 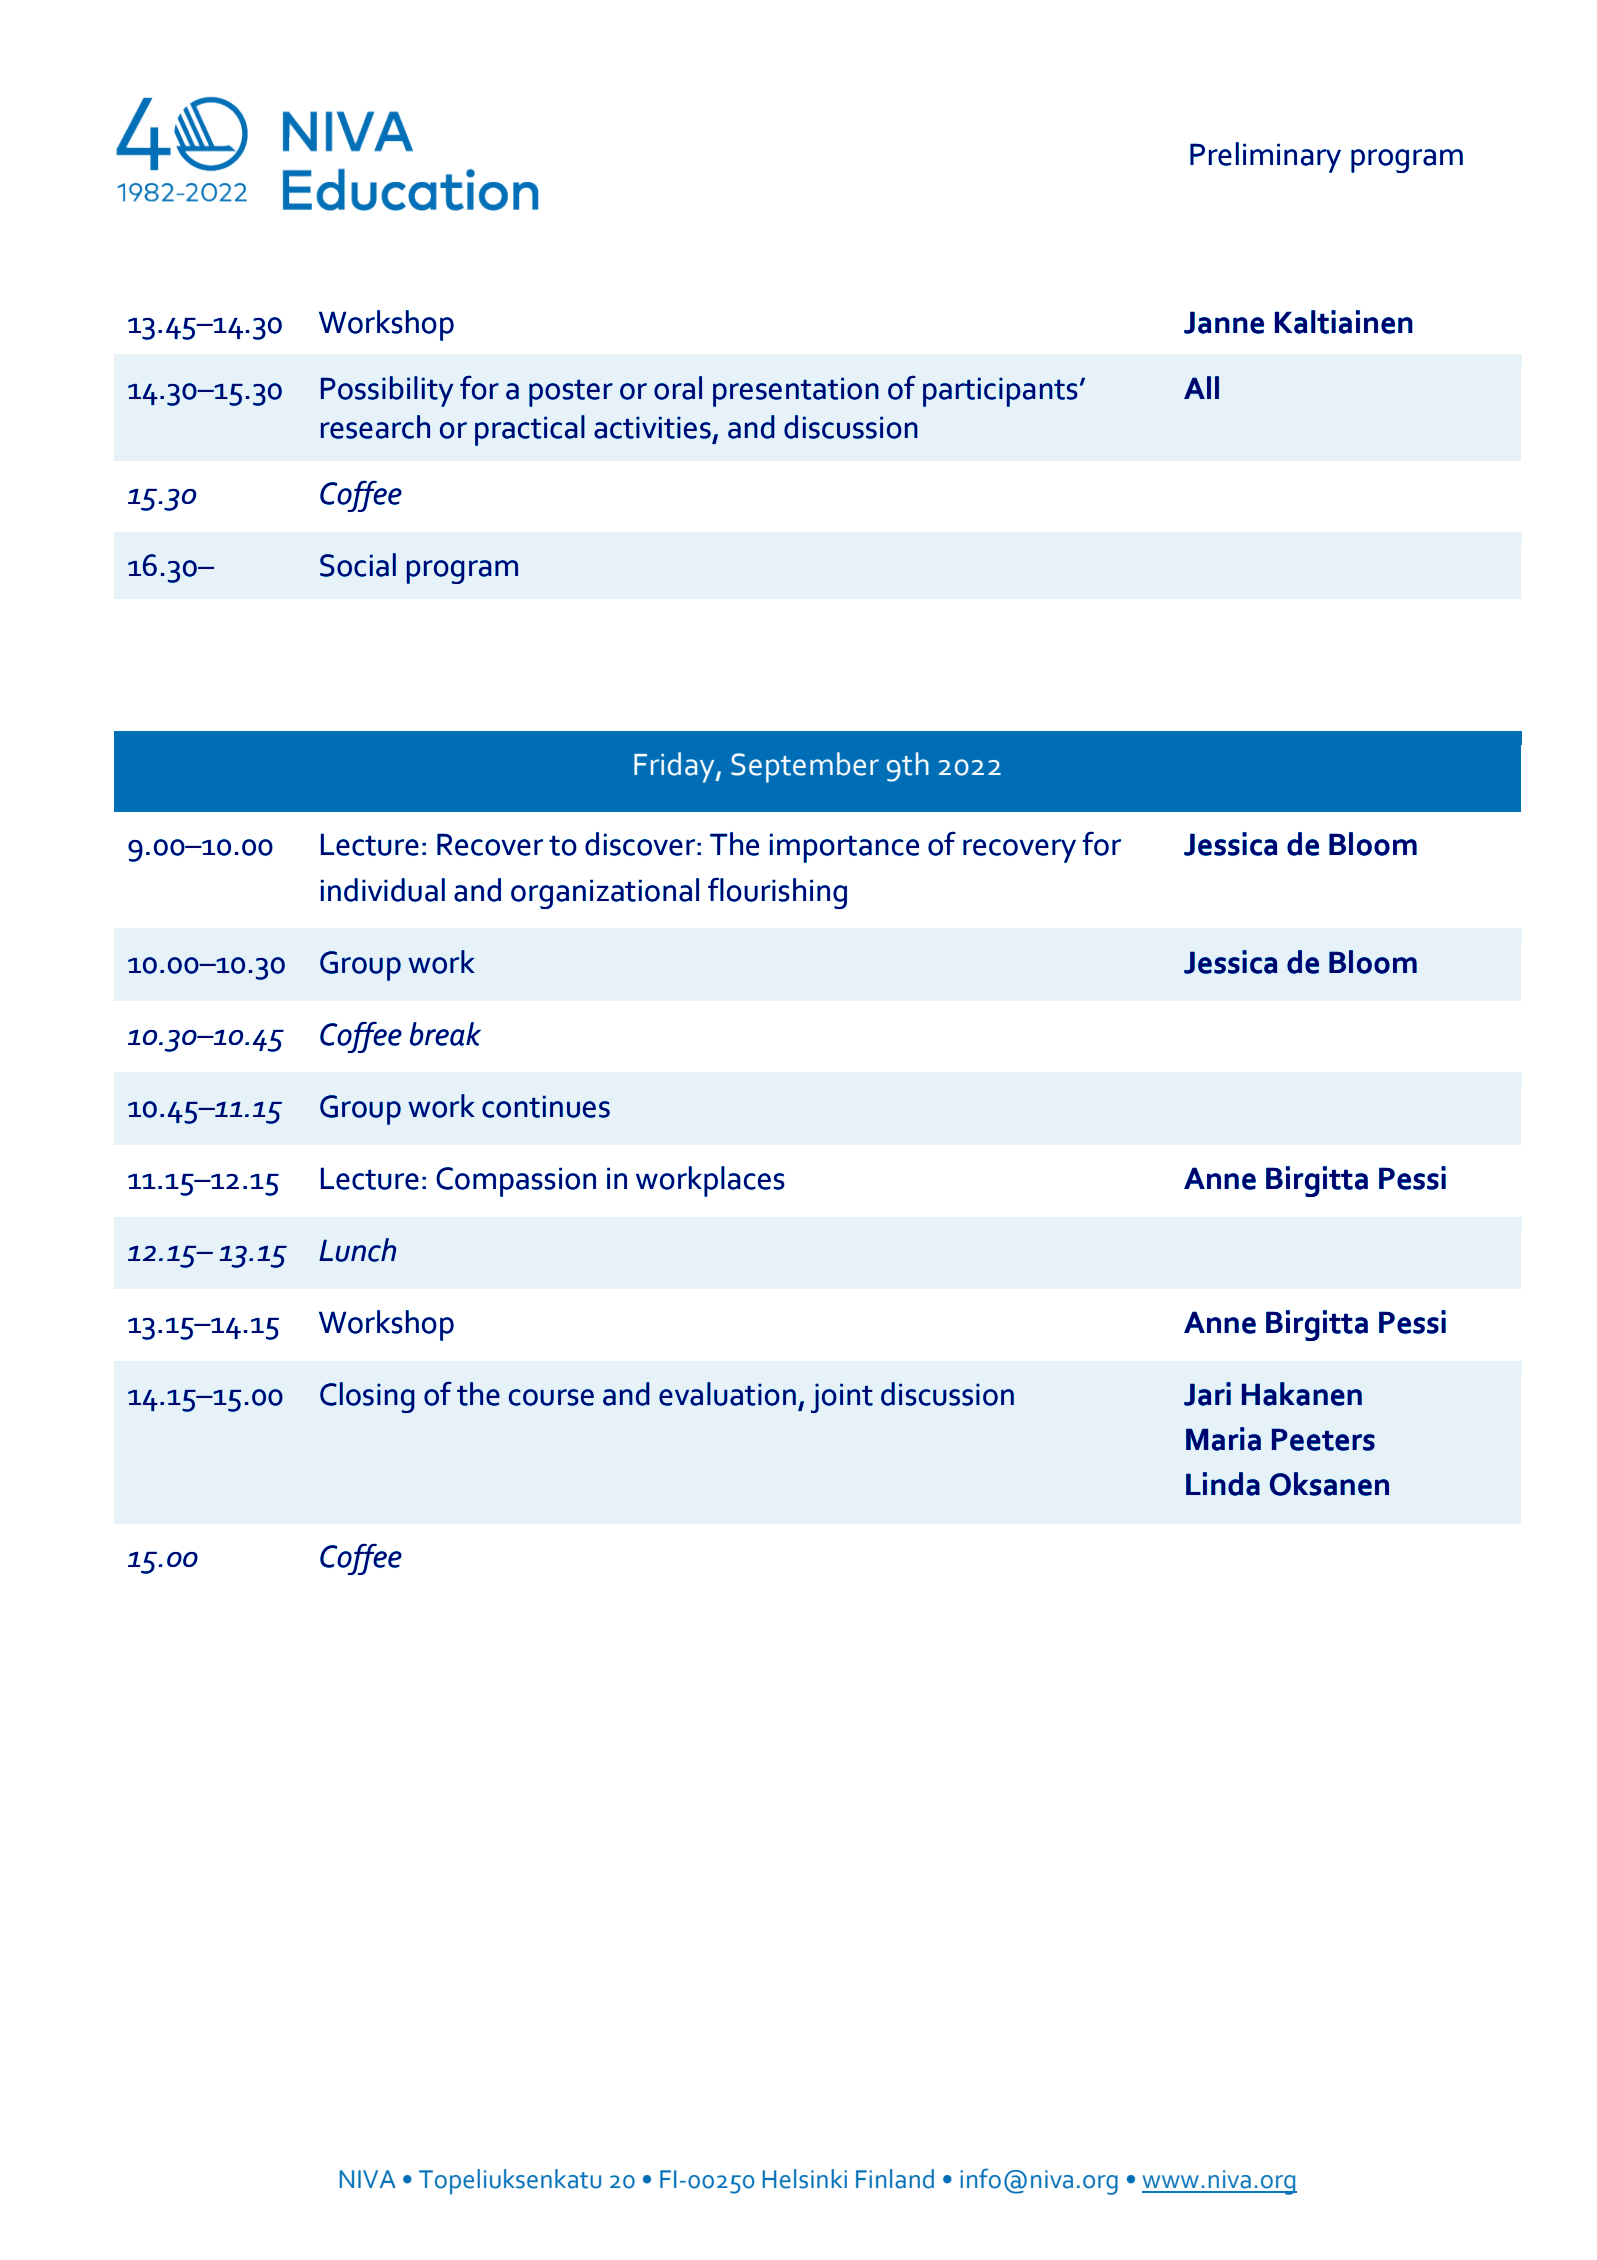 What do you see at coordinates (387, 391) in the screenshot?
I see `Possibility` at bounding box center [387, 391].
